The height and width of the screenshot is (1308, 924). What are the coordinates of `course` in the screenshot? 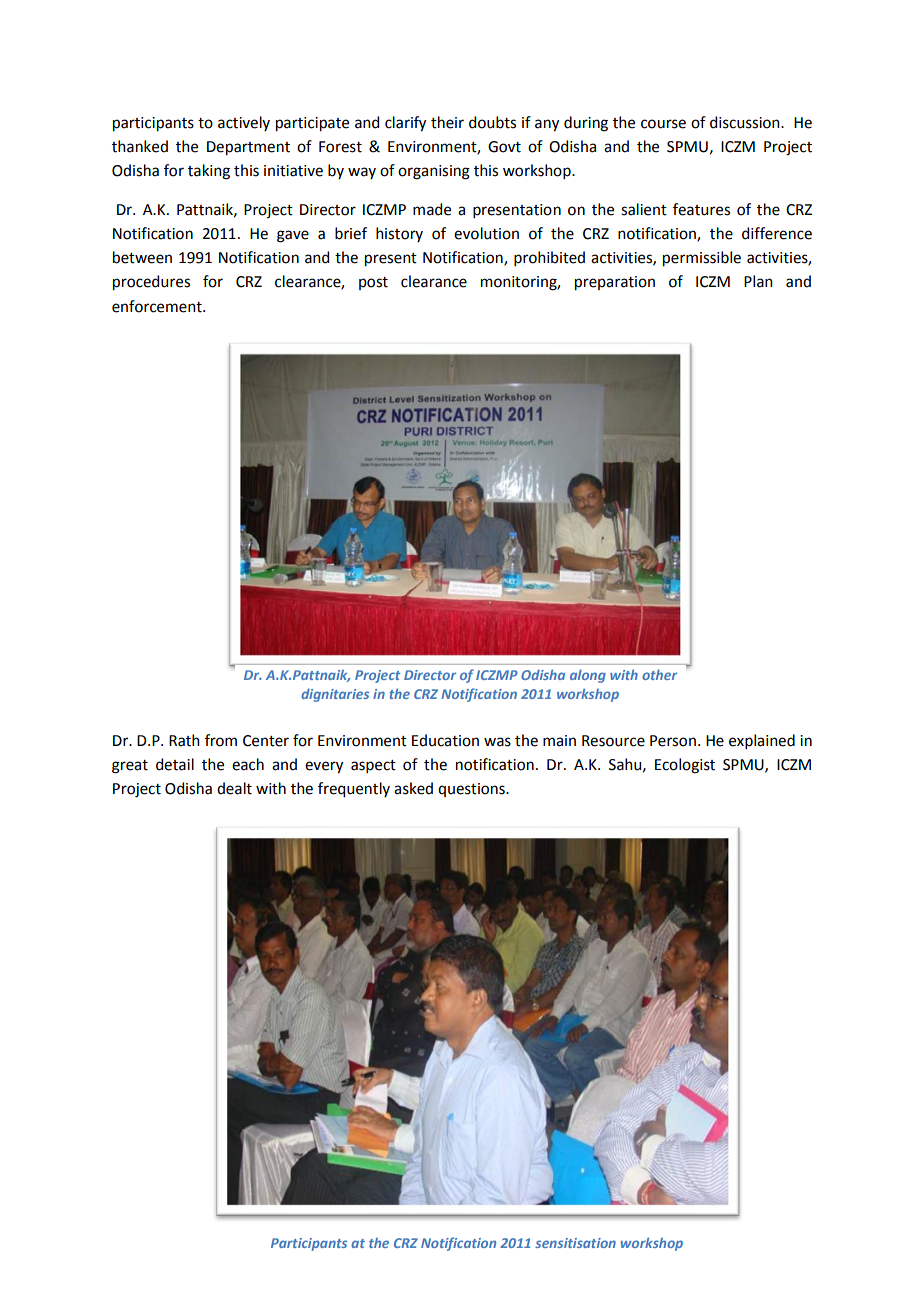 It's located at (663, 124).
